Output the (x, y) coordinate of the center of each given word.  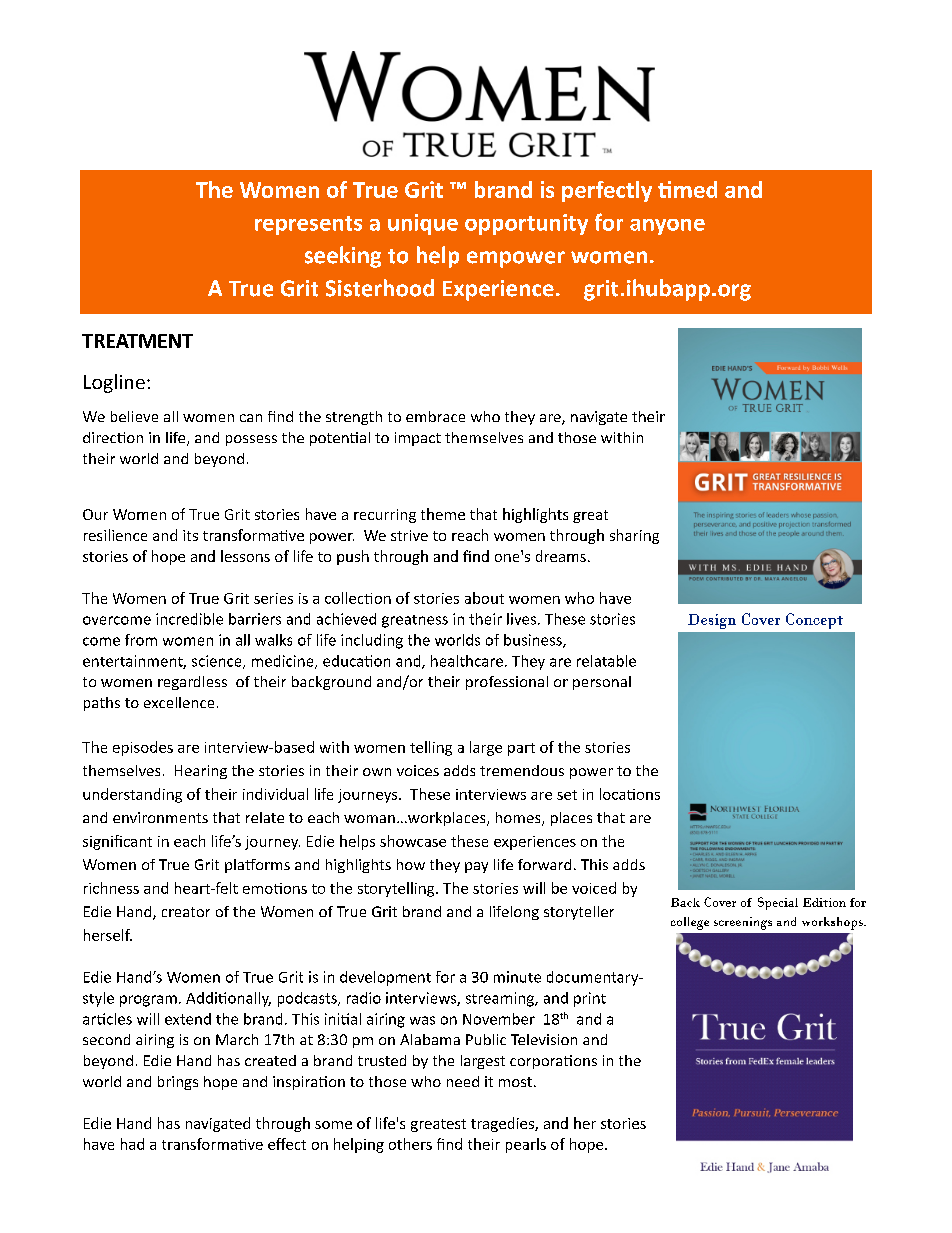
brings (178, 1083)
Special (778, 903)
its (190, 535)
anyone (667, 227)
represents (308, 225)
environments (160, 817)
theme (443, 514)
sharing (634, 536)
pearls (526, 1145)
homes (519, 819)
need (463, 1081)
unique (423, 224)
